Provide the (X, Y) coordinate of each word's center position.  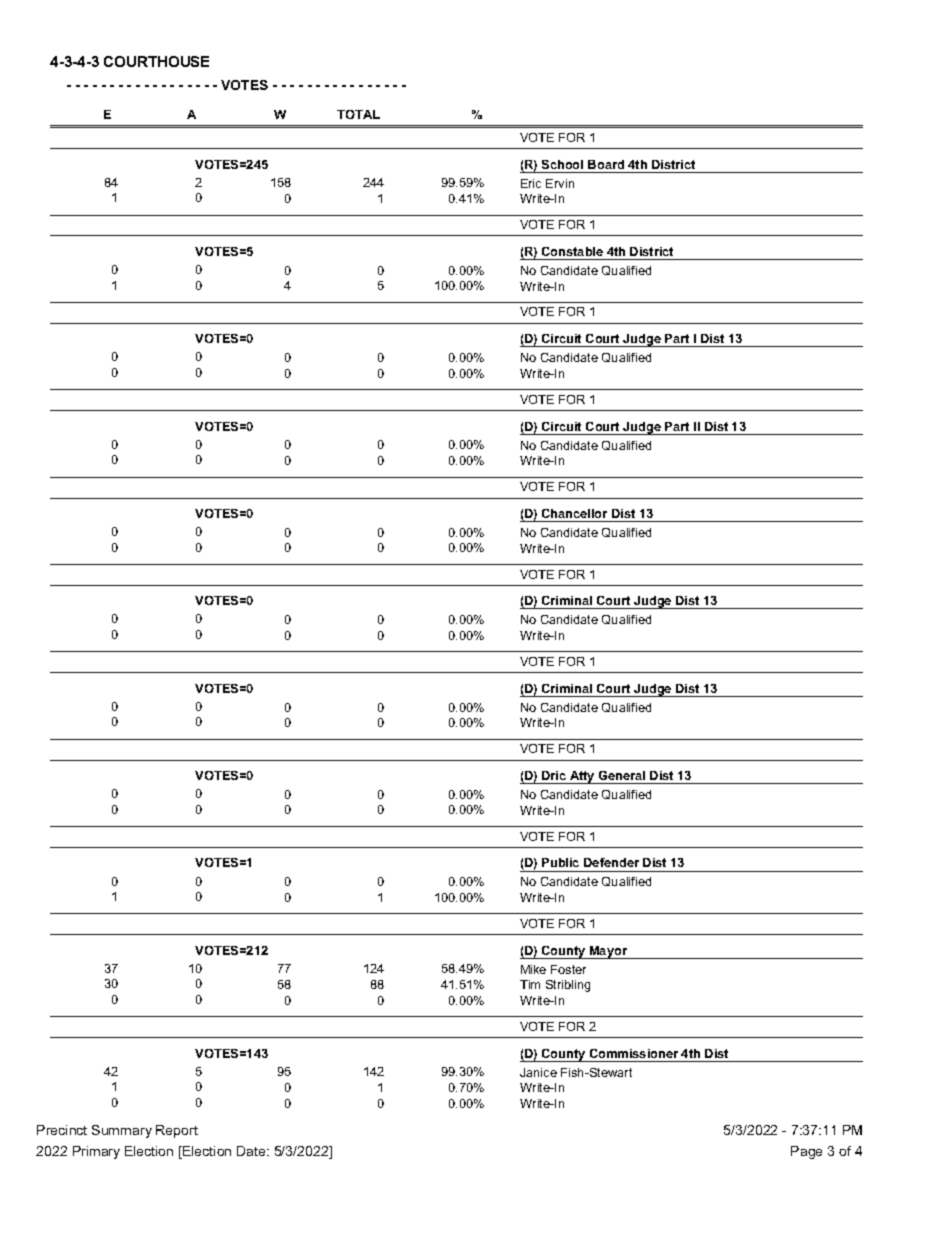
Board (606, 164)
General (622, 775)
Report (177, 1131)
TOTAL (358, 114)
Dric (554, 775)
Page (806, 1152)
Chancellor (574, 513)
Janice (538, 1072)
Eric (531, 183)
